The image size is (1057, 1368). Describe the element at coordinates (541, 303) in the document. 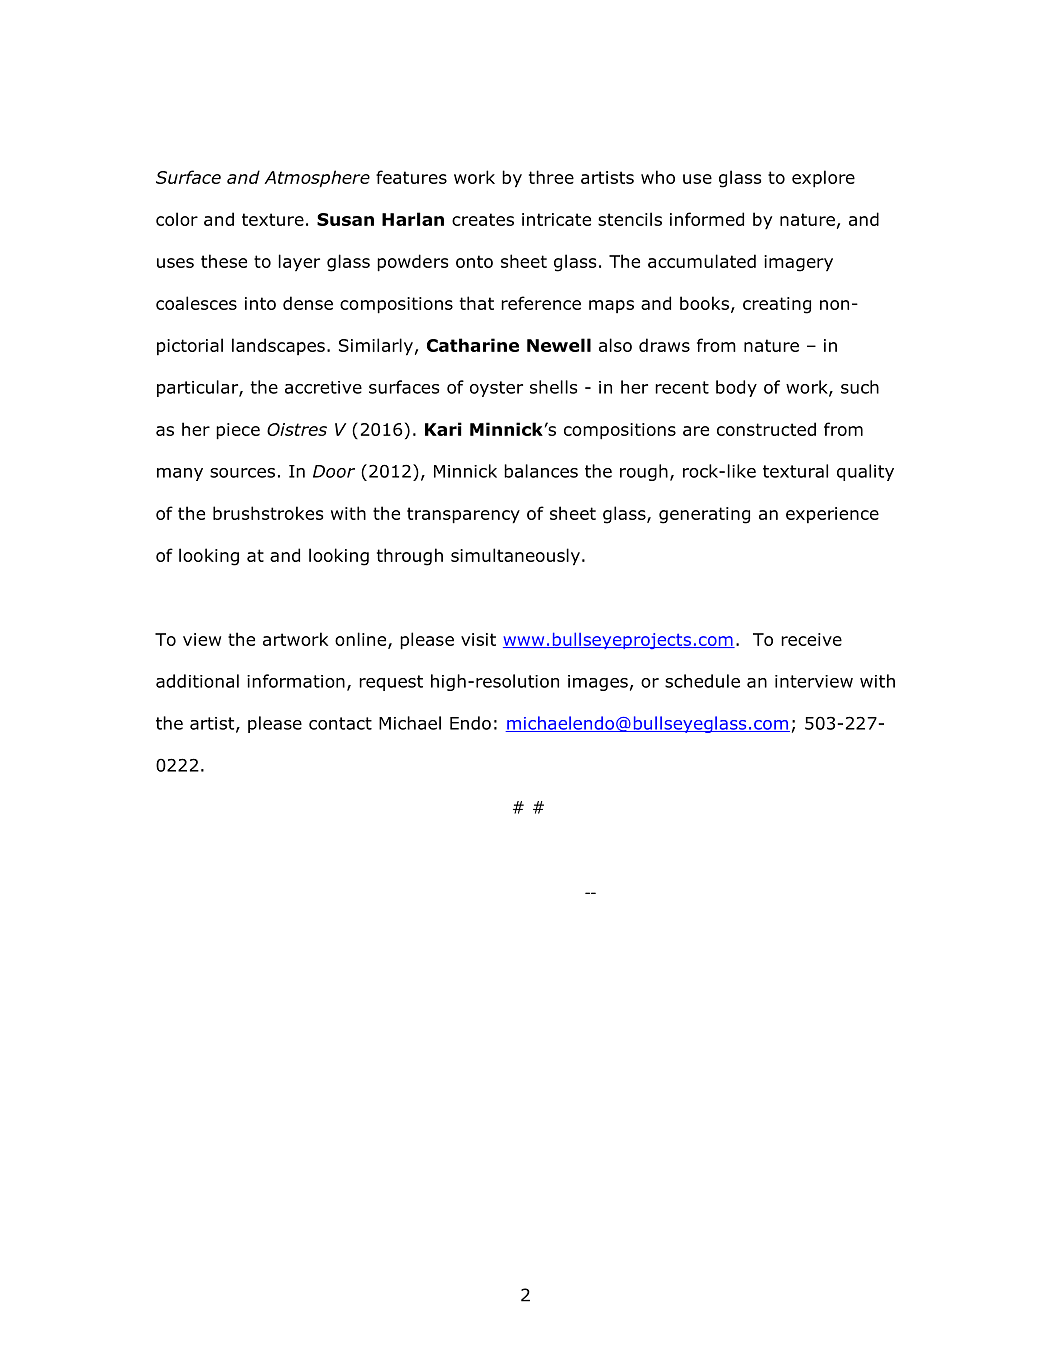

I see `reference` at that location.
